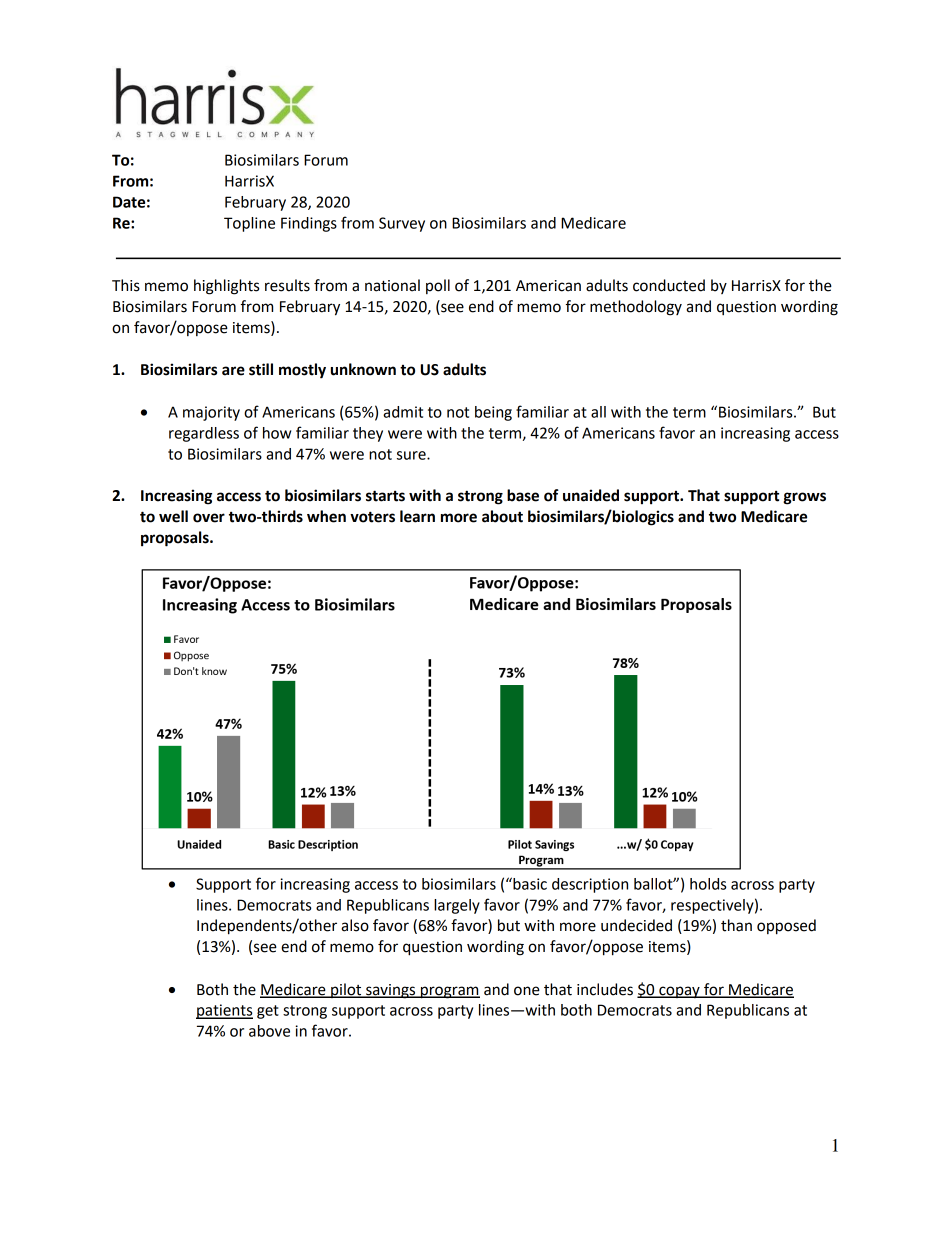 The height and width of the page is (1233, 952). What do you see at coordinates (224, 1011) in the page?
I see `patients` at bounding box center [224, 1011].
